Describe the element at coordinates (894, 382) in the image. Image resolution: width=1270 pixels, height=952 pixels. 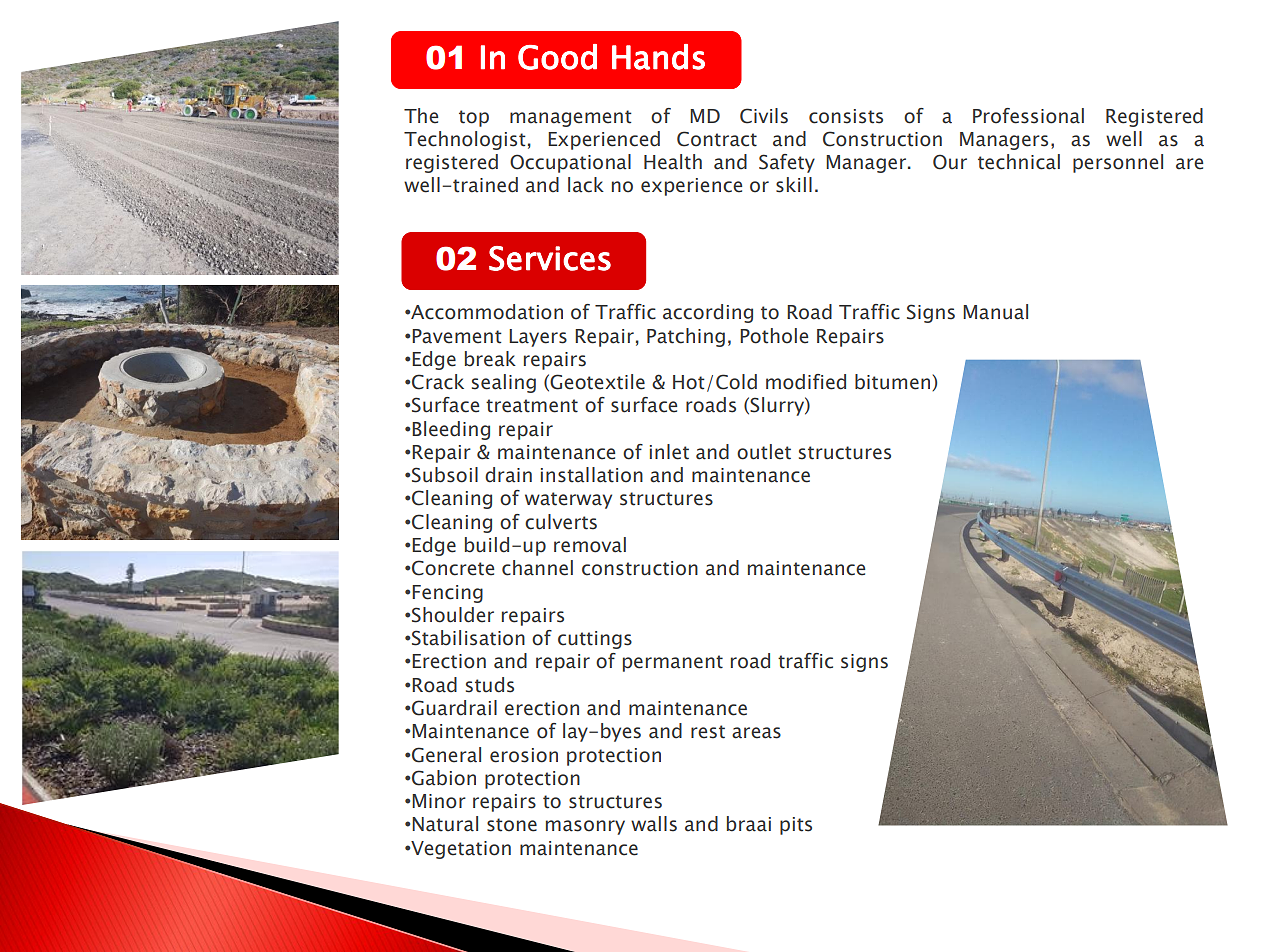
I see `bitumen` at that location.
